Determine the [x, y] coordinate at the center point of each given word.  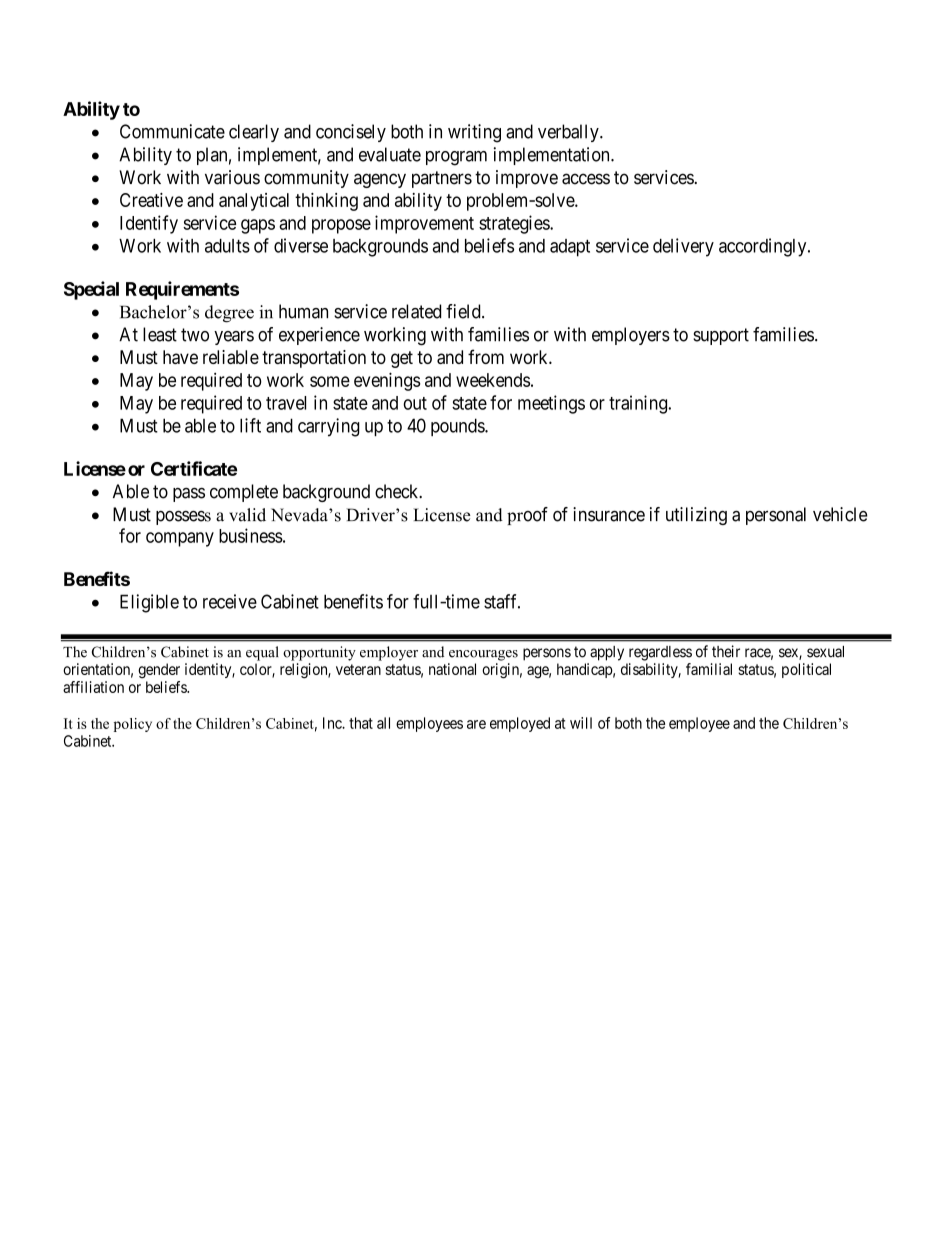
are [476, 724]
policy [133, 725]
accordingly [764, 247]
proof [527, 516]
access [586, 179]
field [464, 311]
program [456, 158]
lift [250, 425]
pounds [458, 427]
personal [776, 516]
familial [709, 669]
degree [229, 314]
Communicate [172, 131]
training [639, 404]
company [180, 539]
